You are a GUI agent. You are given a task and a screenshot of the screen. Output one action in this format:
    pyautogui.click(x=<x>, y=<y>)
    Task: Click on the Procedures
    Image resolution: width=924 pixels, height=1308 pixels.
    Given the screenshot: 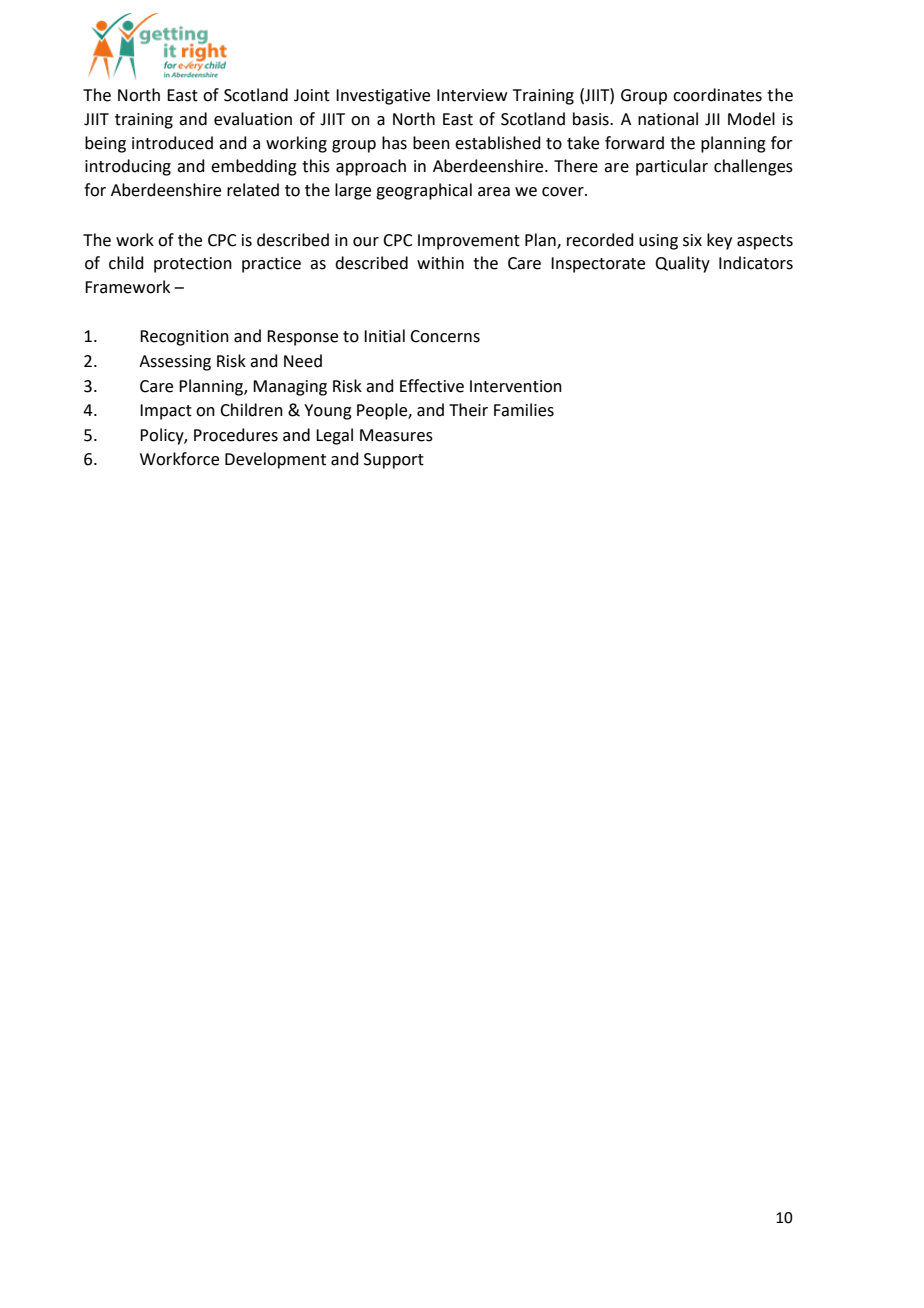 What is the action you would take?
    pyautogui.click(x=236, y=435)
